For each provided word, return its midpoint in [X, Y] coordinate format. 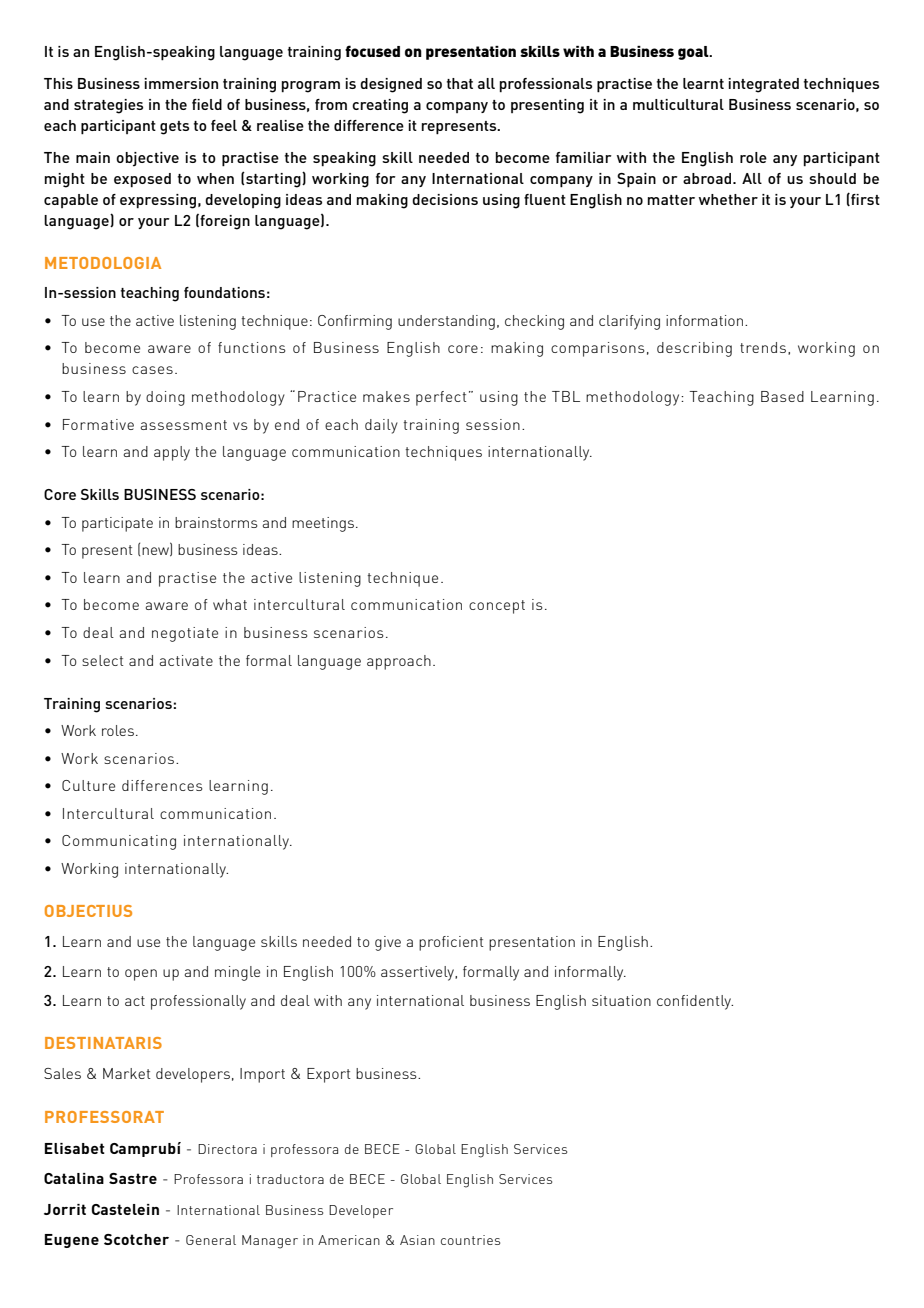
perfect [441, 398]
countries [470, 1240]
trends [763, 347]
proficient [451, 943]
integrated [763, 85]
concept [497, 607]
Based [782, 396]
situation [621, 1000]
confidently [695, 1002]
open [141, 975]
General [211, 1240]
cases [152, 370]
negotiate [185, 634]
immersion [181, 83]
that [460, 83]
